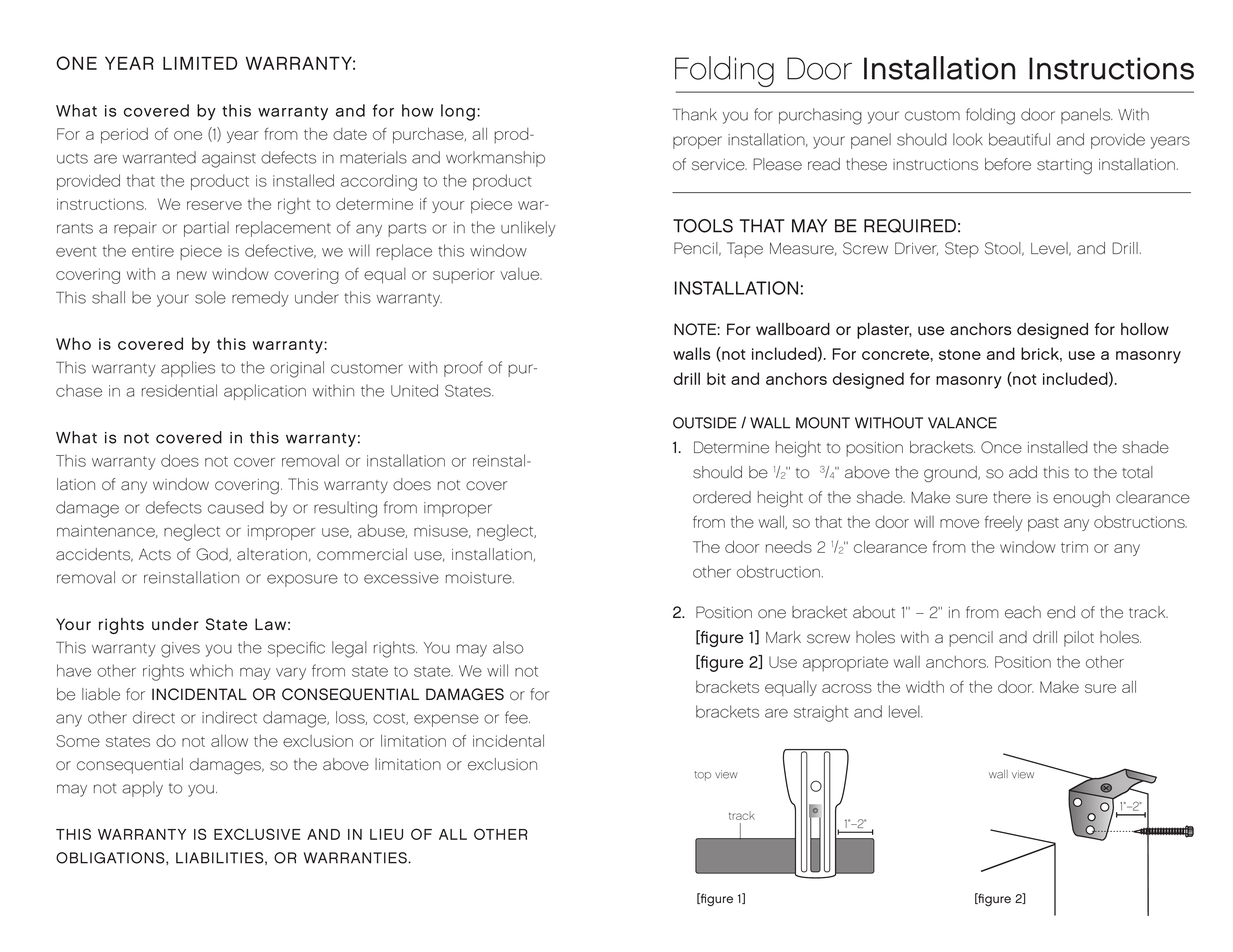  Describe the element at coordinates (521, 274) in the screenshot. I see `value` at that location.
